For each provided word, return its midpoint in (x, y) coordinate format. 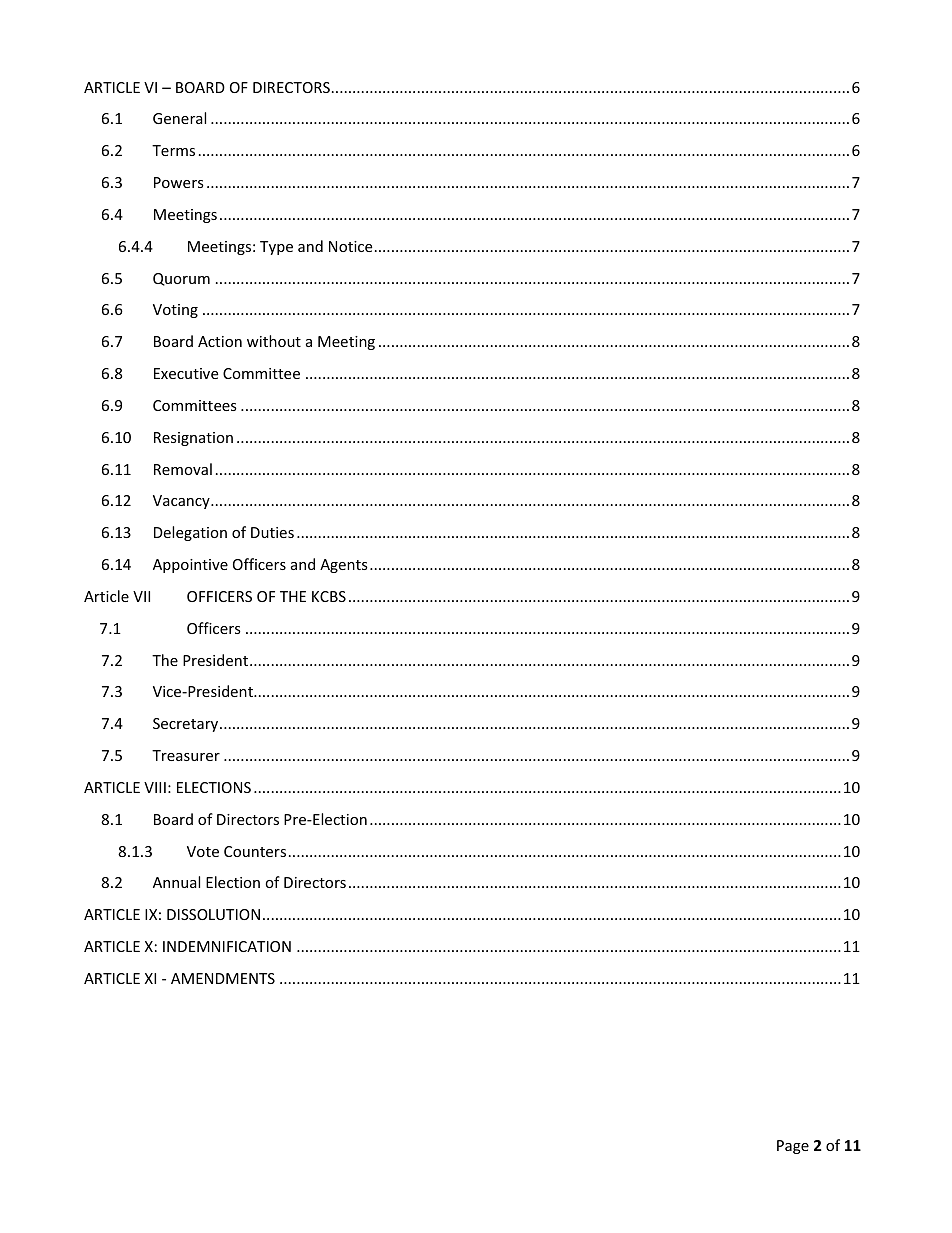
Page (793, 1147)
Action (220, 341)
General (179, 118)
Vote (203, 851)
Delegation (190, 533)
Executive (186, 373)
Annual (176, 882)
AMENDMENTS (223, 978)
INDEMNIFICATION (227, 946)
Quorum (181, 279)
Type (276, 248)
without (274, 341)
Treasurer (186, 755)
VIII (155, 787)
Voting (175, 311)
